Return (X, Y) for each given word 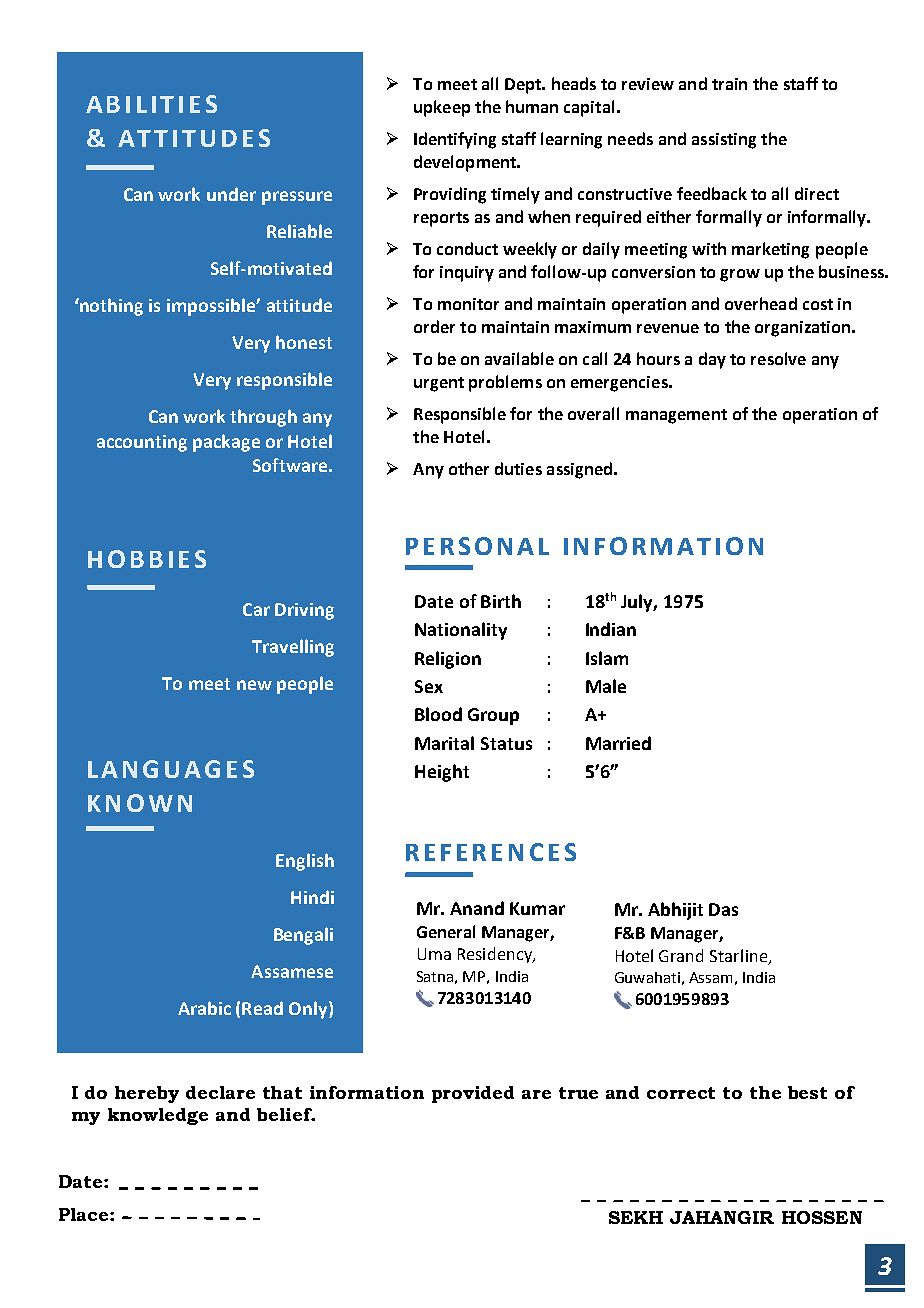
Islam (607, 658)
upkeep (442, 108)
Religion (448, 660)
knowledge (158, 1116)
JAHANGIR (722, 1217)
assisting (724, 141)
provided (473, 1094)
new (254, 685)
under (231, 194)
